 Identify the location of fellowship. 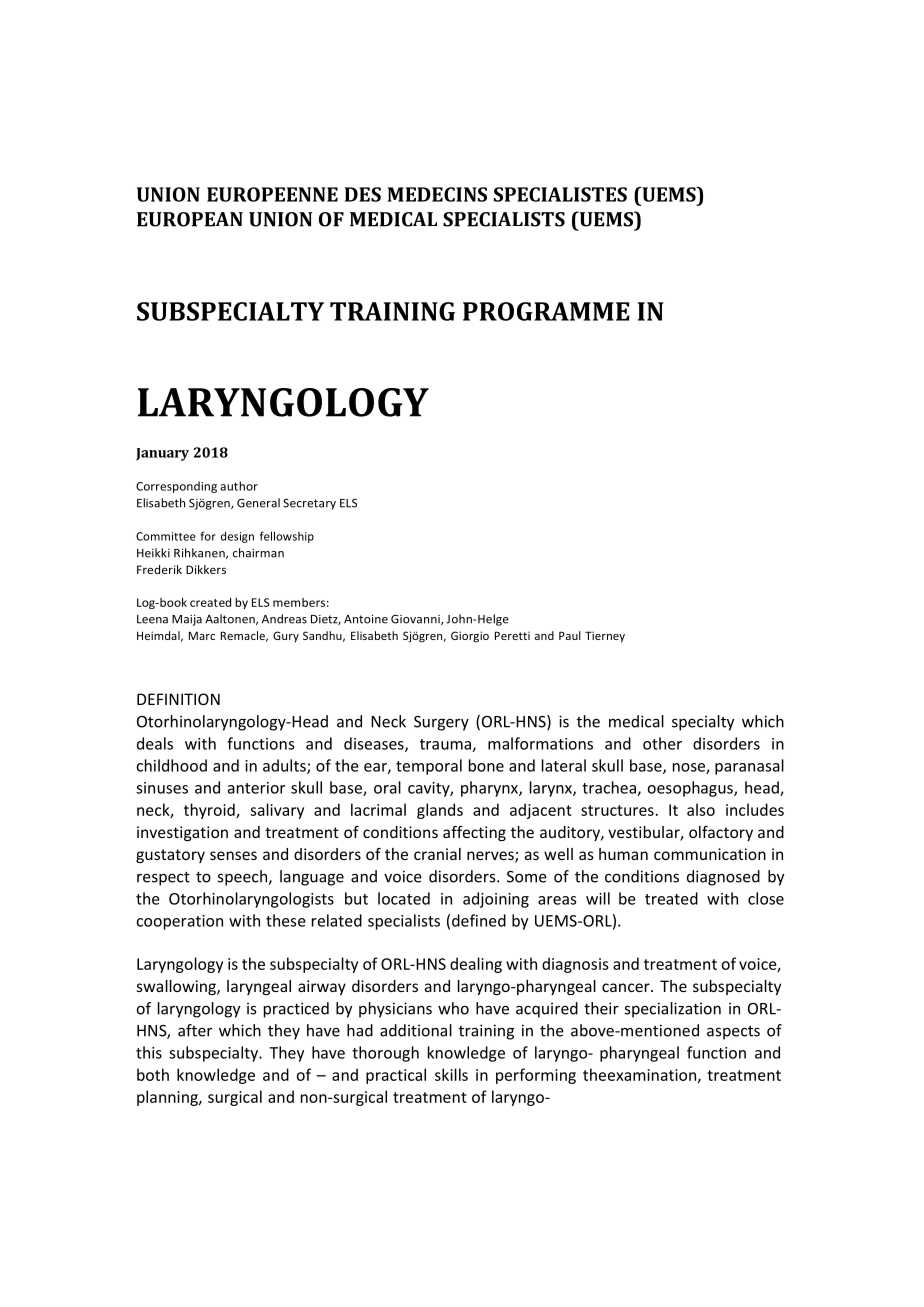
(287, 537).
